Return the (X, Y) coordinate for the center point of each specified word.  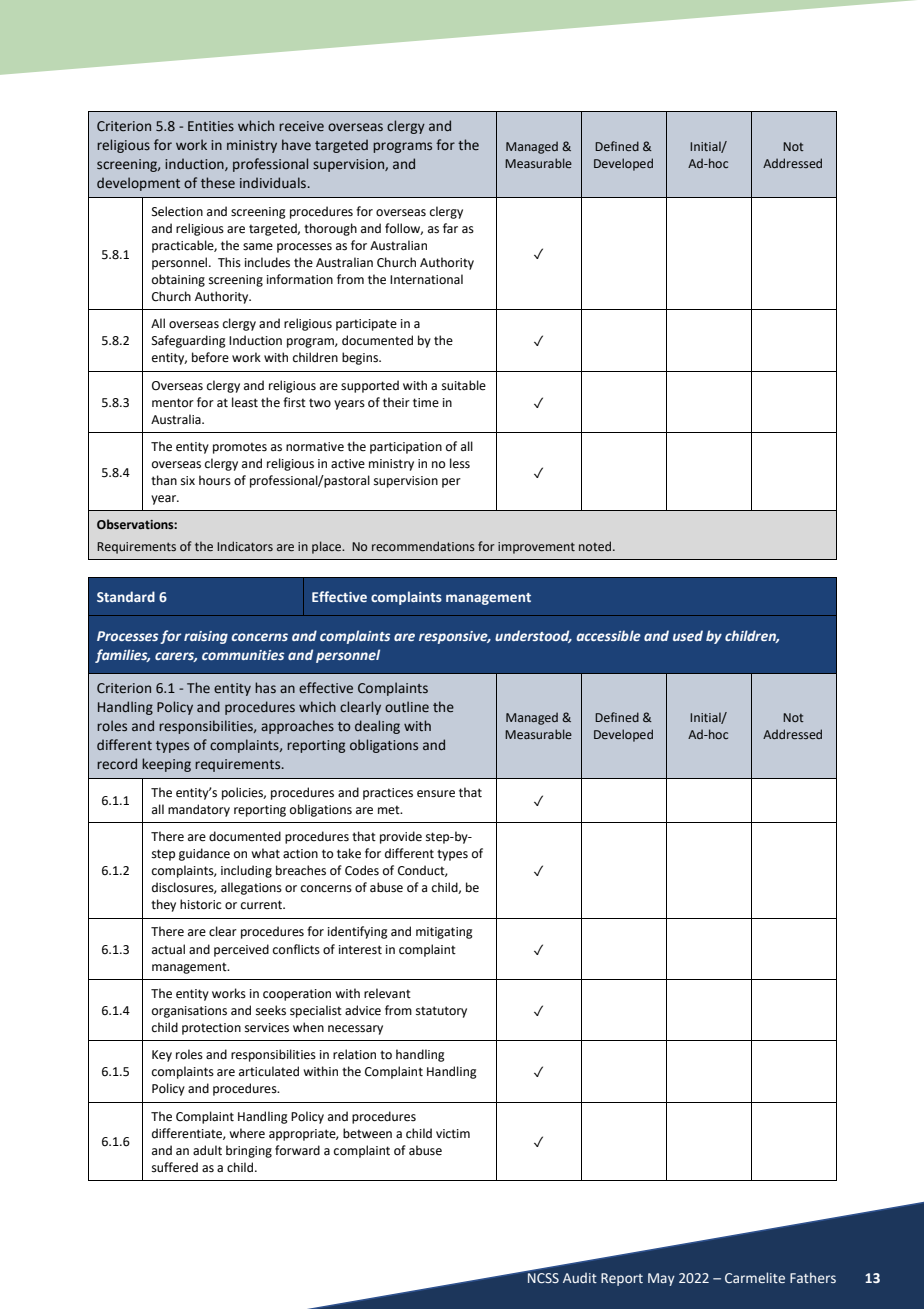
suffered (175, 1167)
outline (407, 706)
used (688, 635)
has (265, 687)
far (450, 228)
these (218, 183)
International (426, 279)
